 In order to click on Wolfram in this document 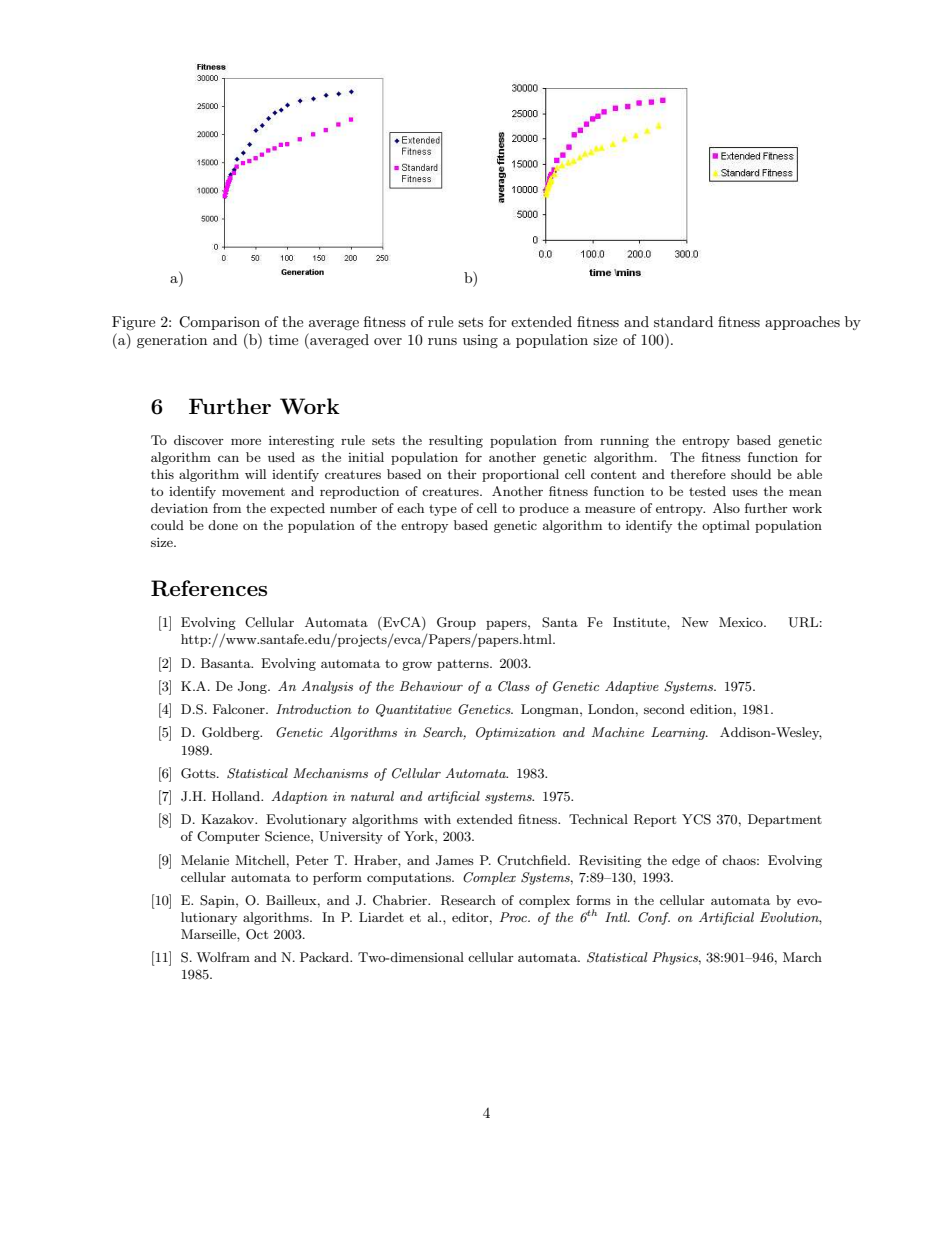, I will do `click(223, 957)`.
